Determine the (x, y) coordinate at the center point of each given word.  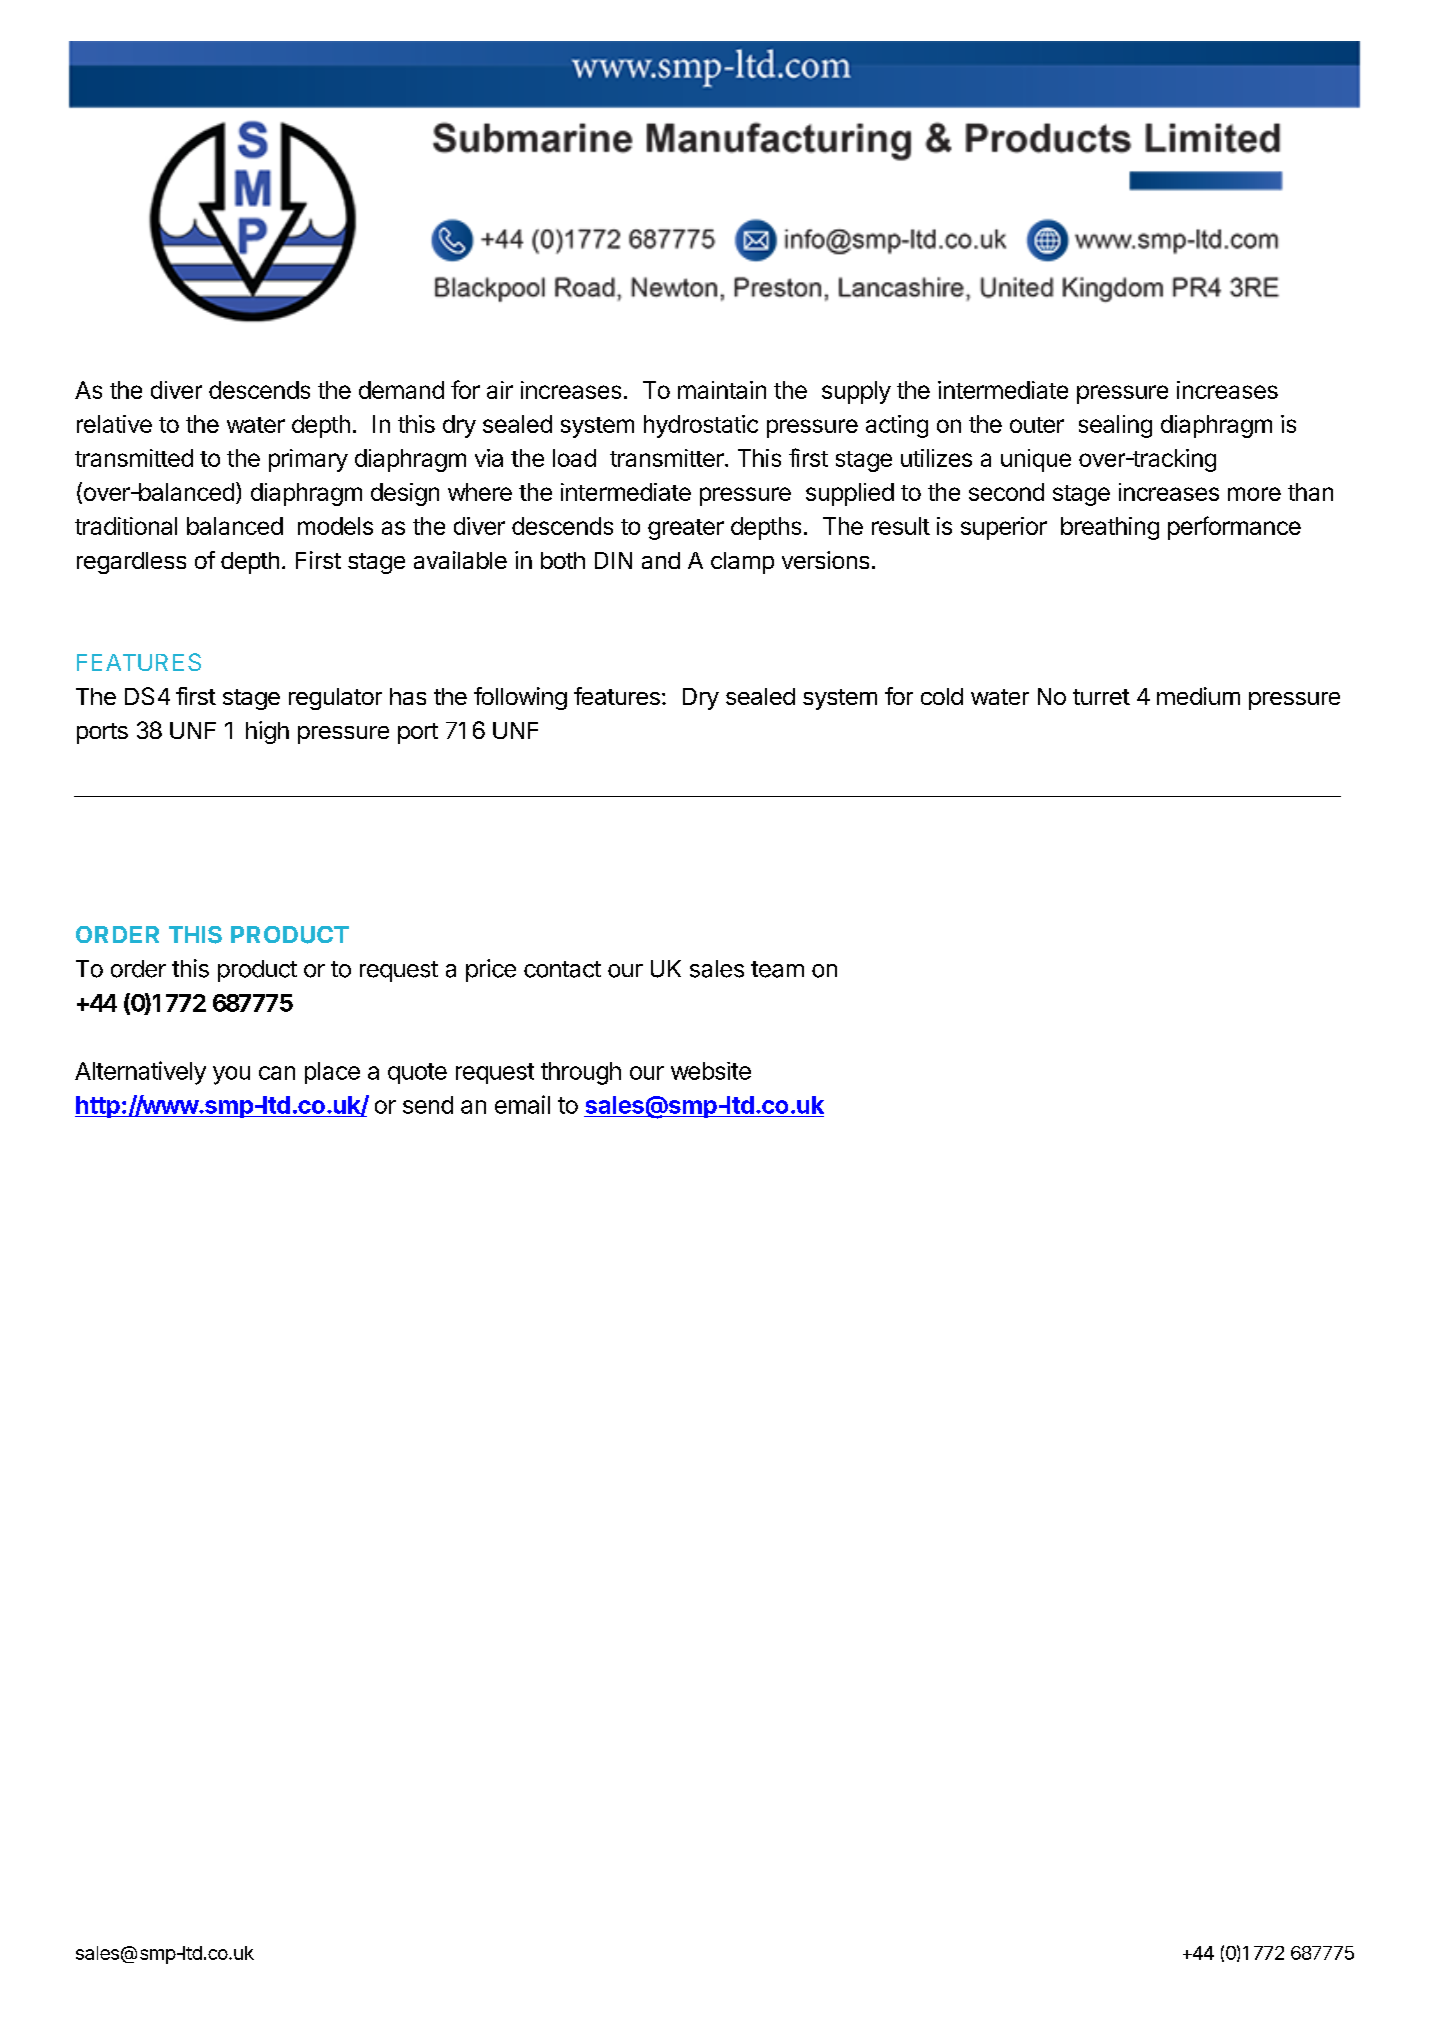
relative (114, 424)
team (777, 969)
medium (1198, 696)
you (231, 1075)
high (267, 732)
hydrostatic (701, 426)
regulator (335, 699)
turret (1101, 697)
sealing (1115, 426)
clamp (742, 563)
